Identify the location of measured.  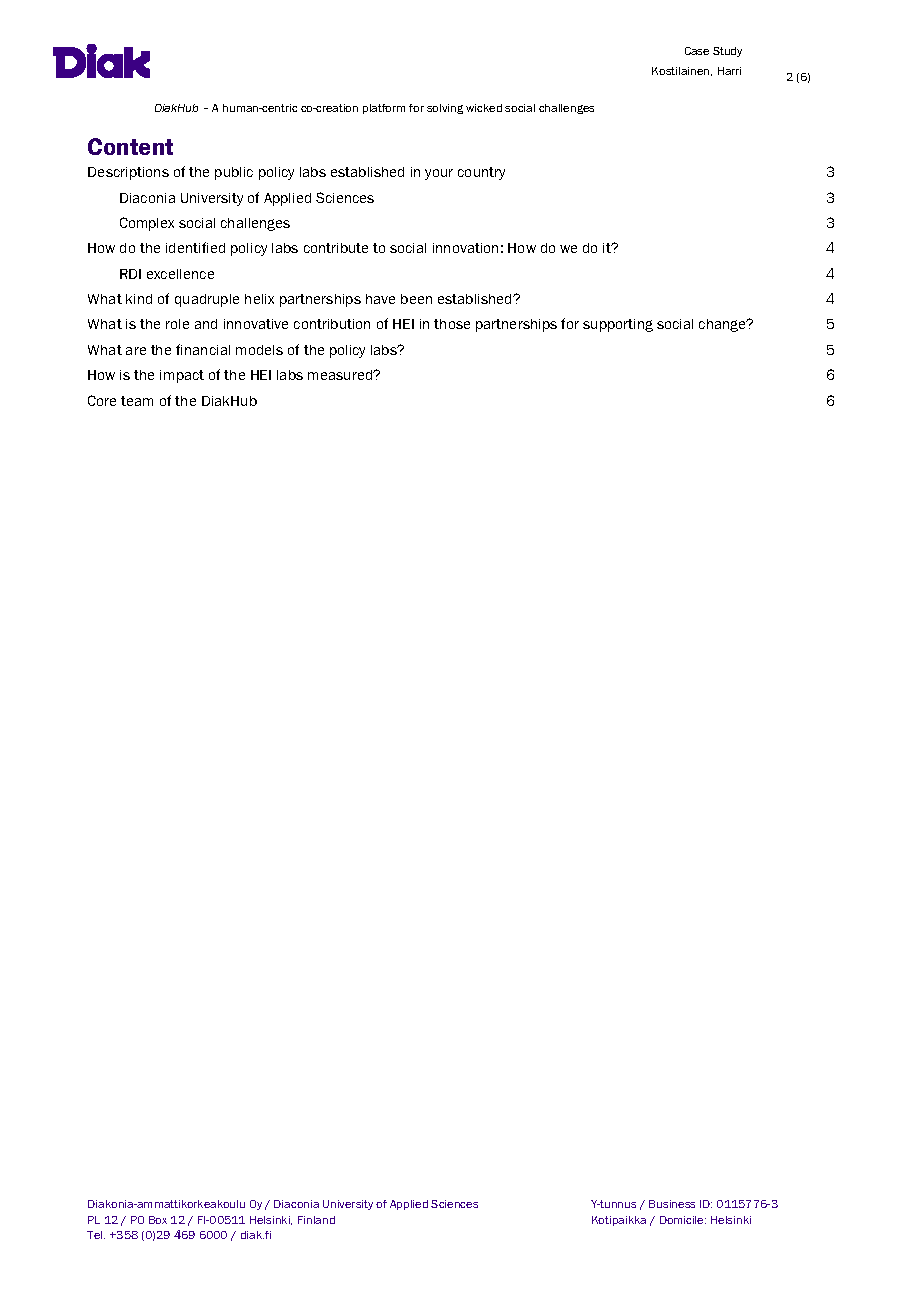
(341, 375).
